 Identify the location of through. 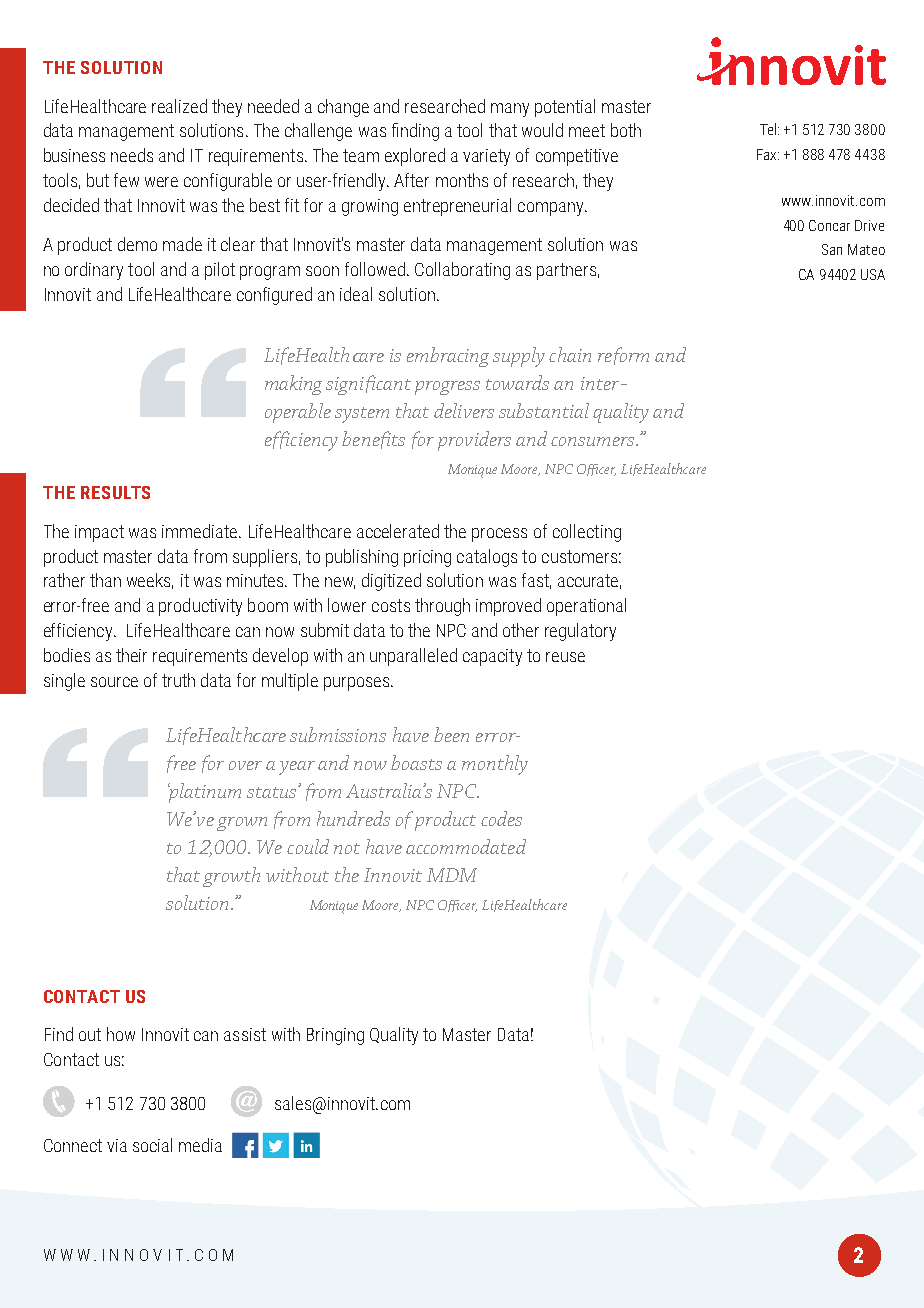
(442, 607).
